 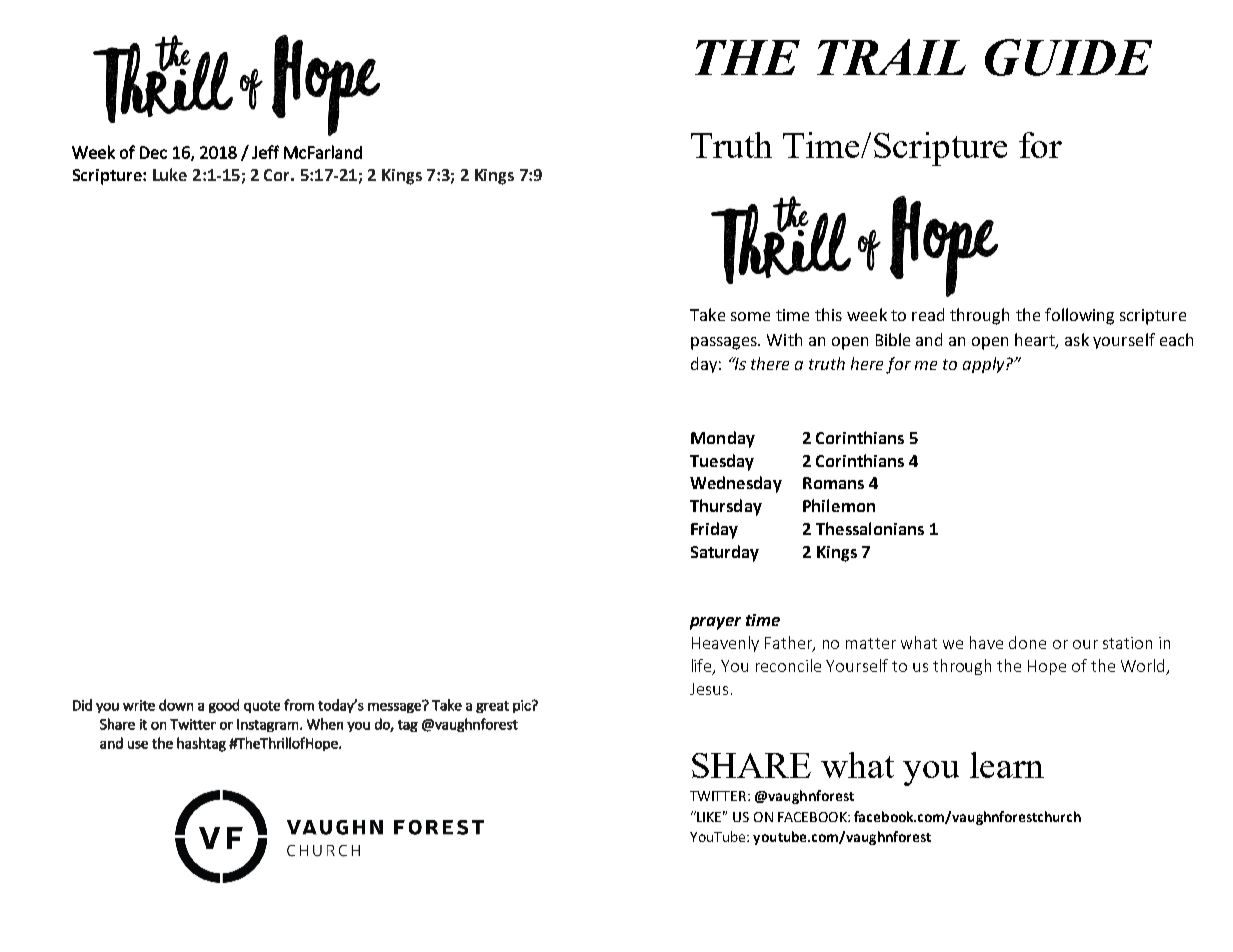 I want to click on TRAIL, so click(x=891, y=57).
